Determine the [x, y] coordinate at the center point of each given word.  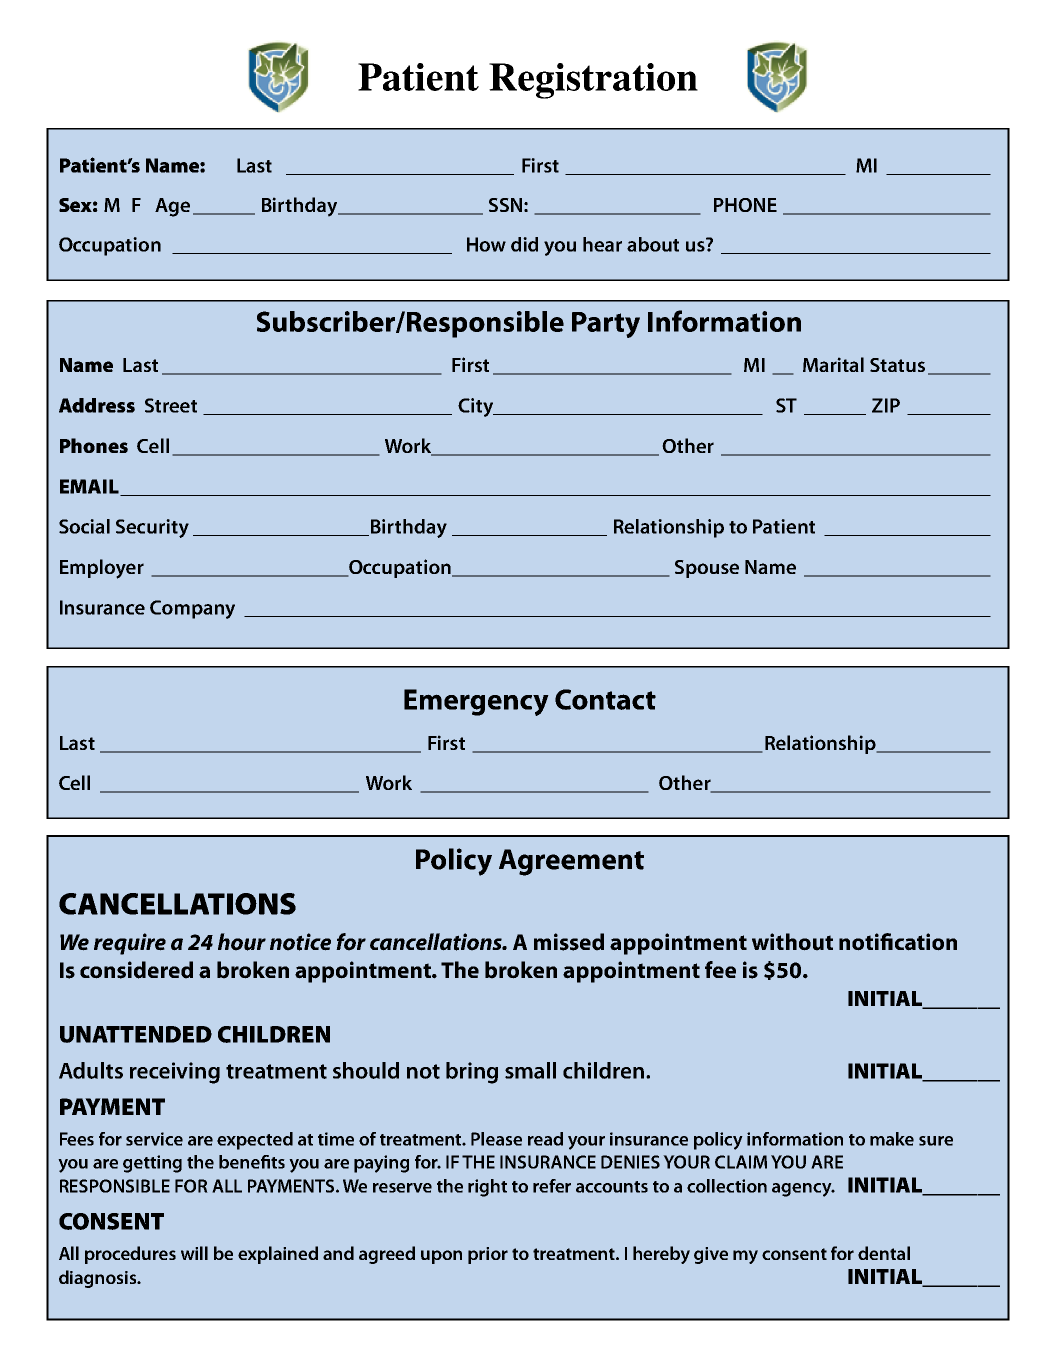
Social [84, 526]
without [792, 942]
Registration [593, 81]
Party [606, 325]
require [130, 944]
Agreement [571, 862]
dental [884, 1253]
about [653, 244]
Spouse [707, 569]
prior [488, 1255]
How [486, 244]
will [194, 1253]
